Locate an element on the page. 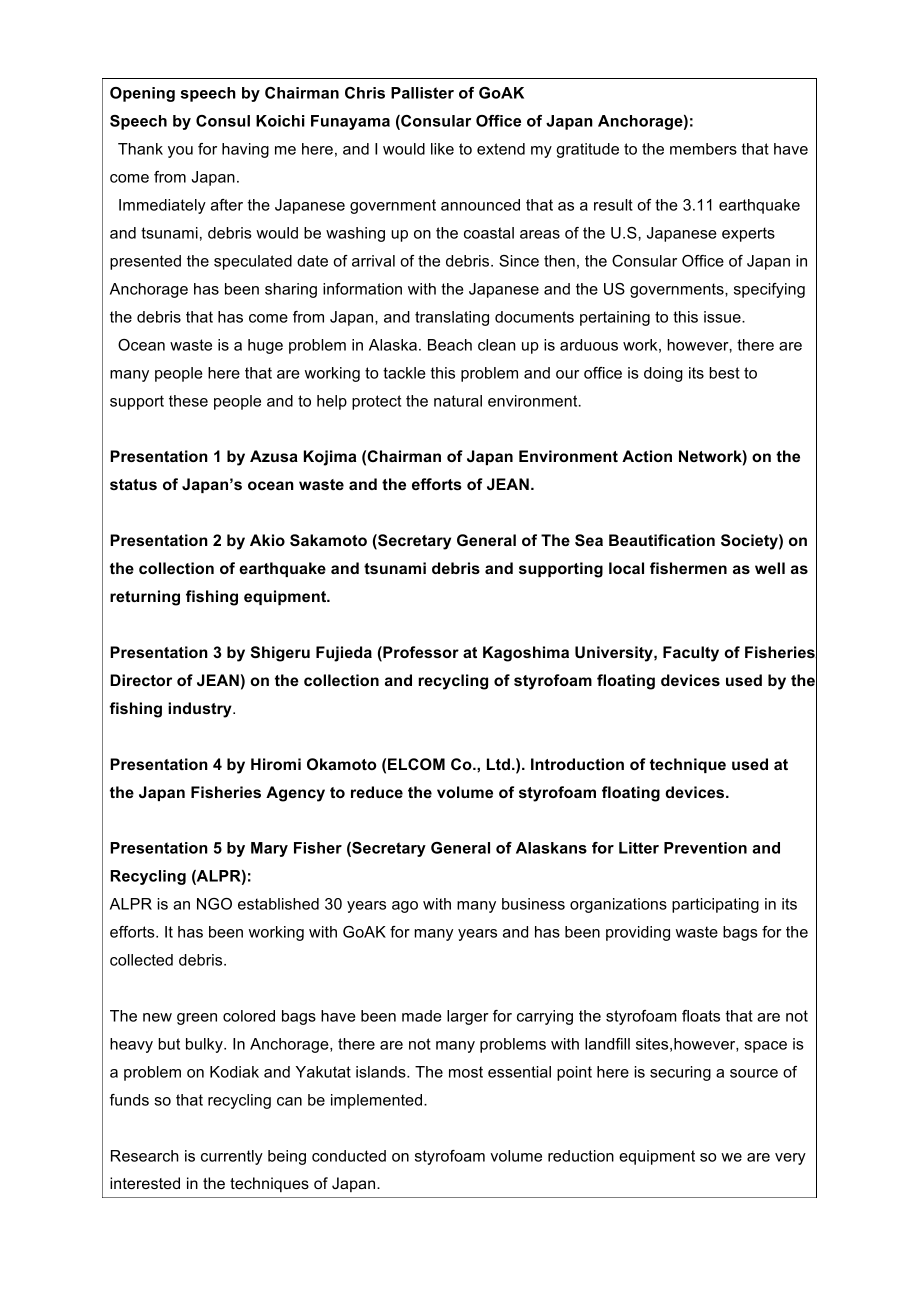  larger is located at coordinates (468, 1017).
